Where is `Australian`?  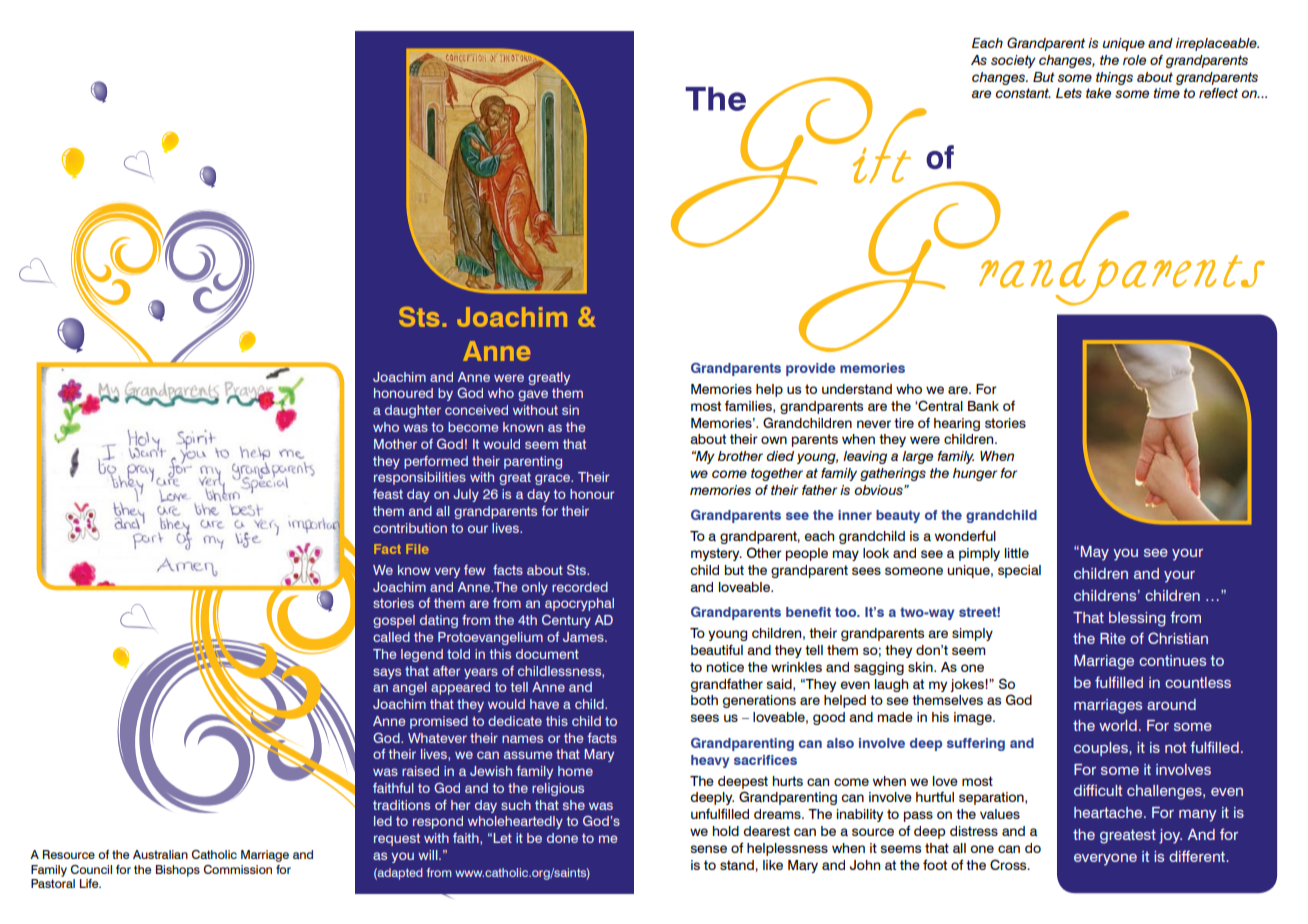
Australian is located at coordinates (160, 854).
